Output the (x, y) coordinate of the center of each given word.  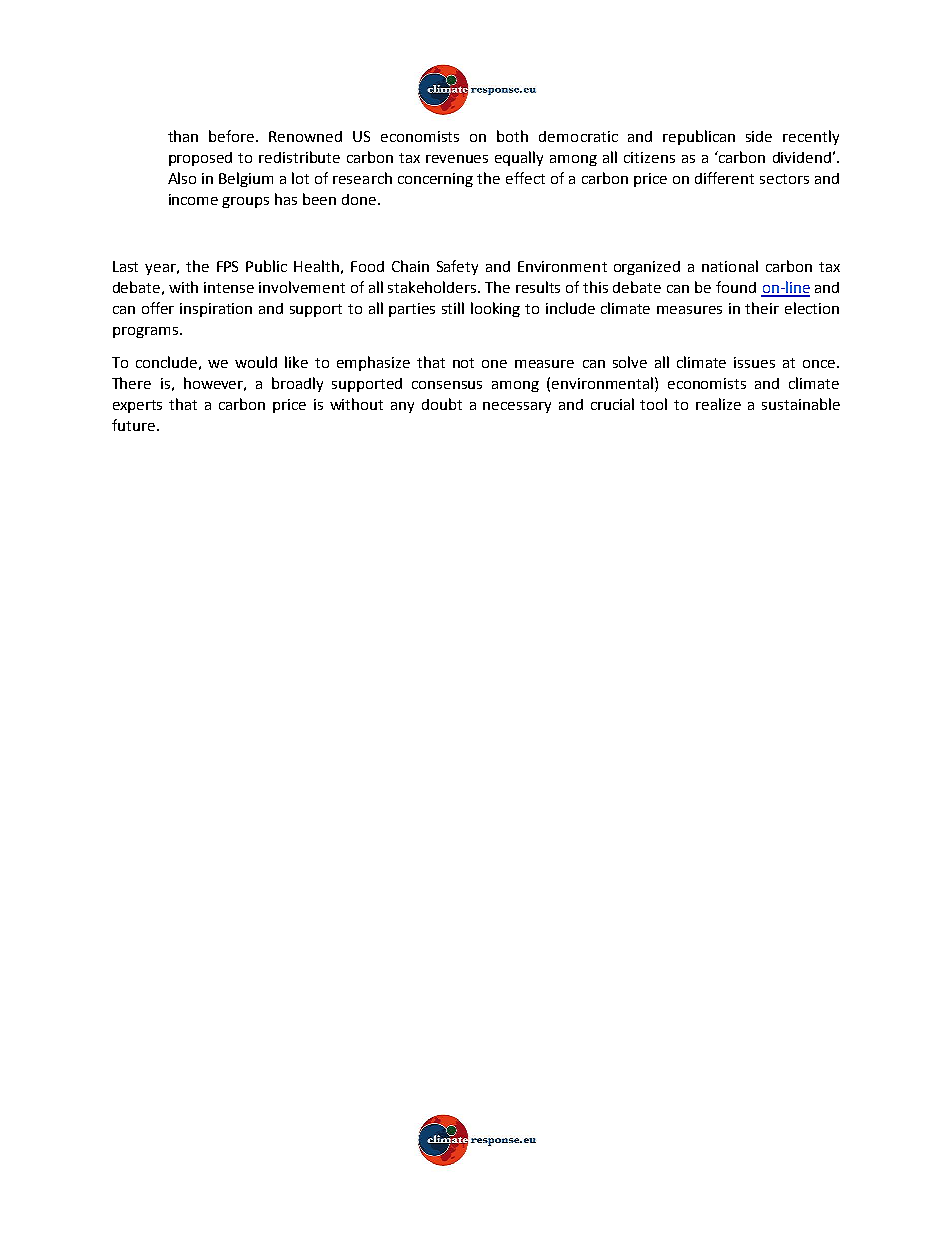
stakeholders (433, 287)
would (256, 362)
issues (754, 362)
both (512, 136)
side (759, 136)
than (183, 136)
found (736, 287)
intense (229, 287)
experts (137, 406)
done (360, 199)
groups (245, 202)
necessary (517, 407)
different (724, 178)
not (463, 363)
